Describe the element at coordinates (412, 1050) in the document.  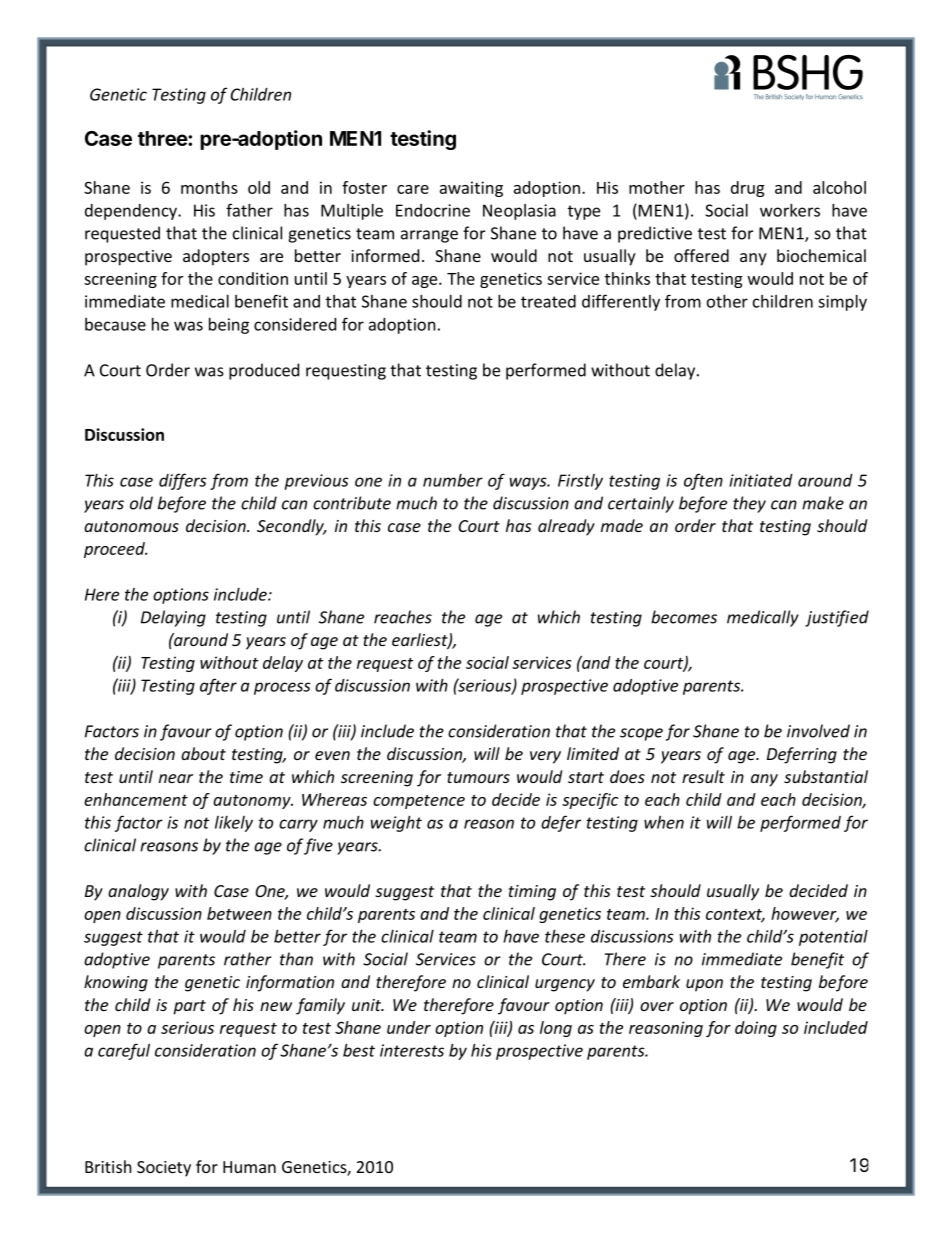
I see `interests` at that location.
